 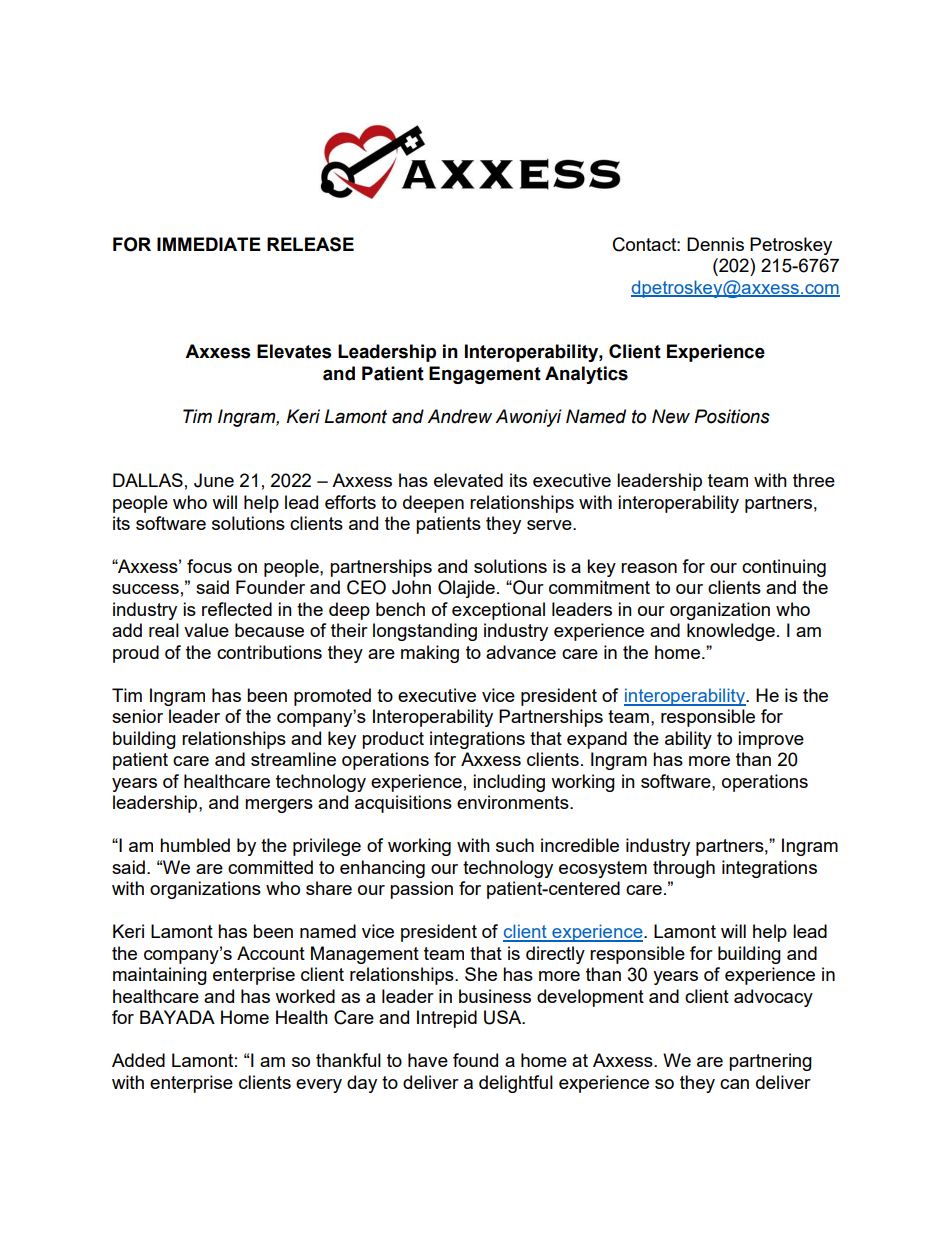 I want to click on serve, so click(x=550, y=525).
